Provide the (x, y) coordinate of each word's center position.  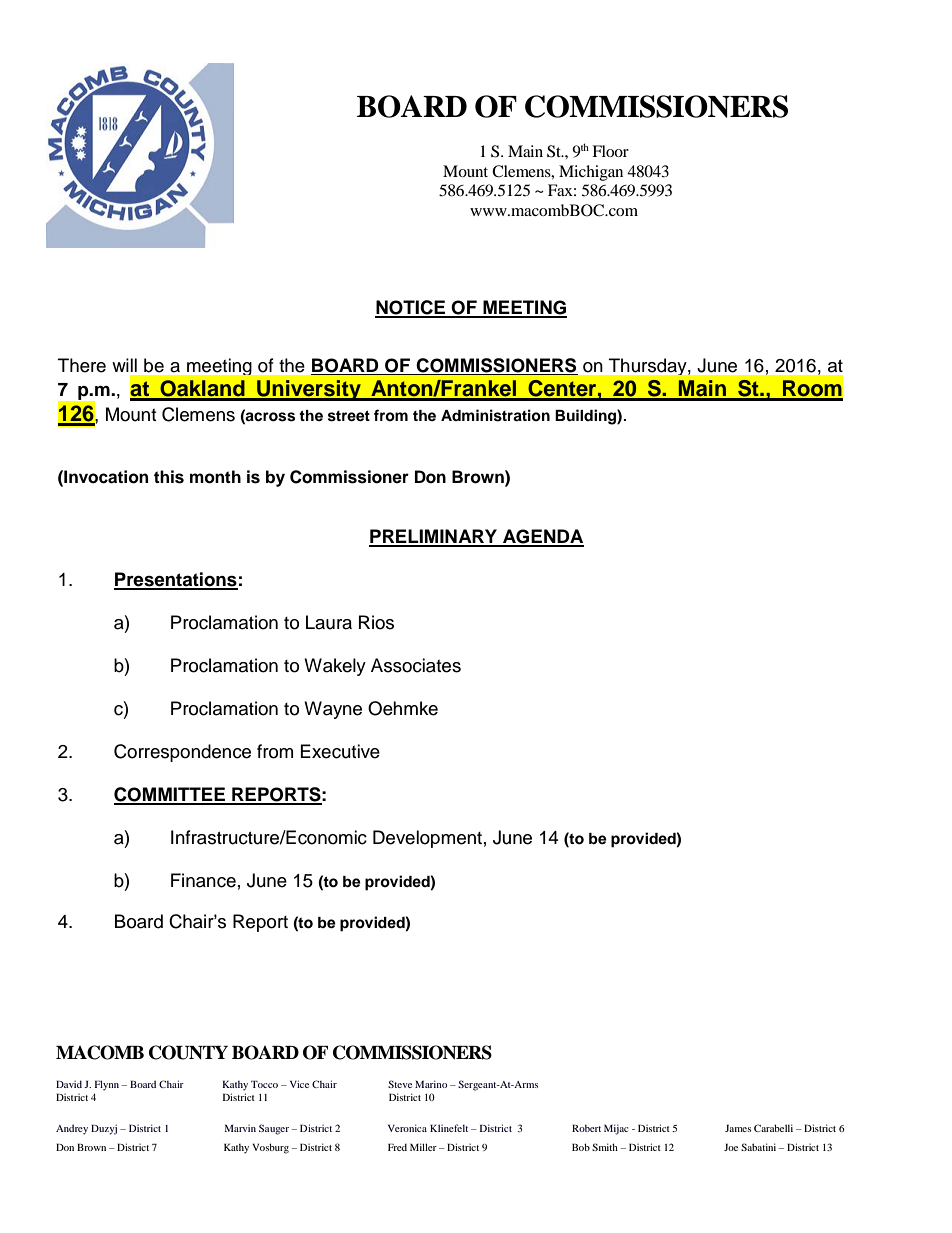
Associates (416, 665)
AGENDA (542, 537)
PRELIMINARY (434, 537)
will (124, 365)
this (169, 477)
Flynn (107, 1085)
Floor (610, 151)
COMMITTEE (170, 795)
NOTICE (411, 308)
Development (427, 839)
